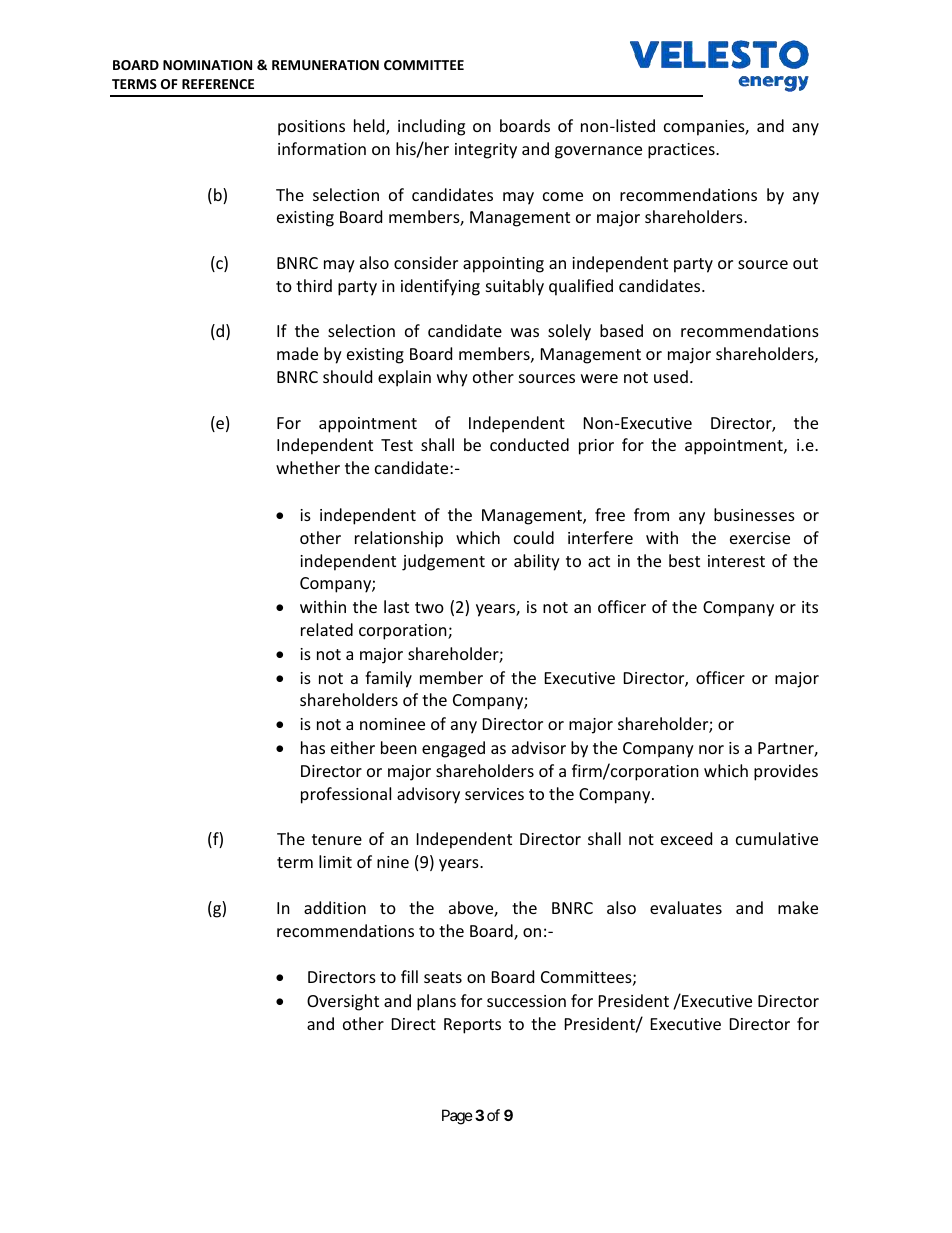  What do you see at coordinates (343, 1002) in the screenshot?
I see `Oversight` at bounding box center [343, 1002].
